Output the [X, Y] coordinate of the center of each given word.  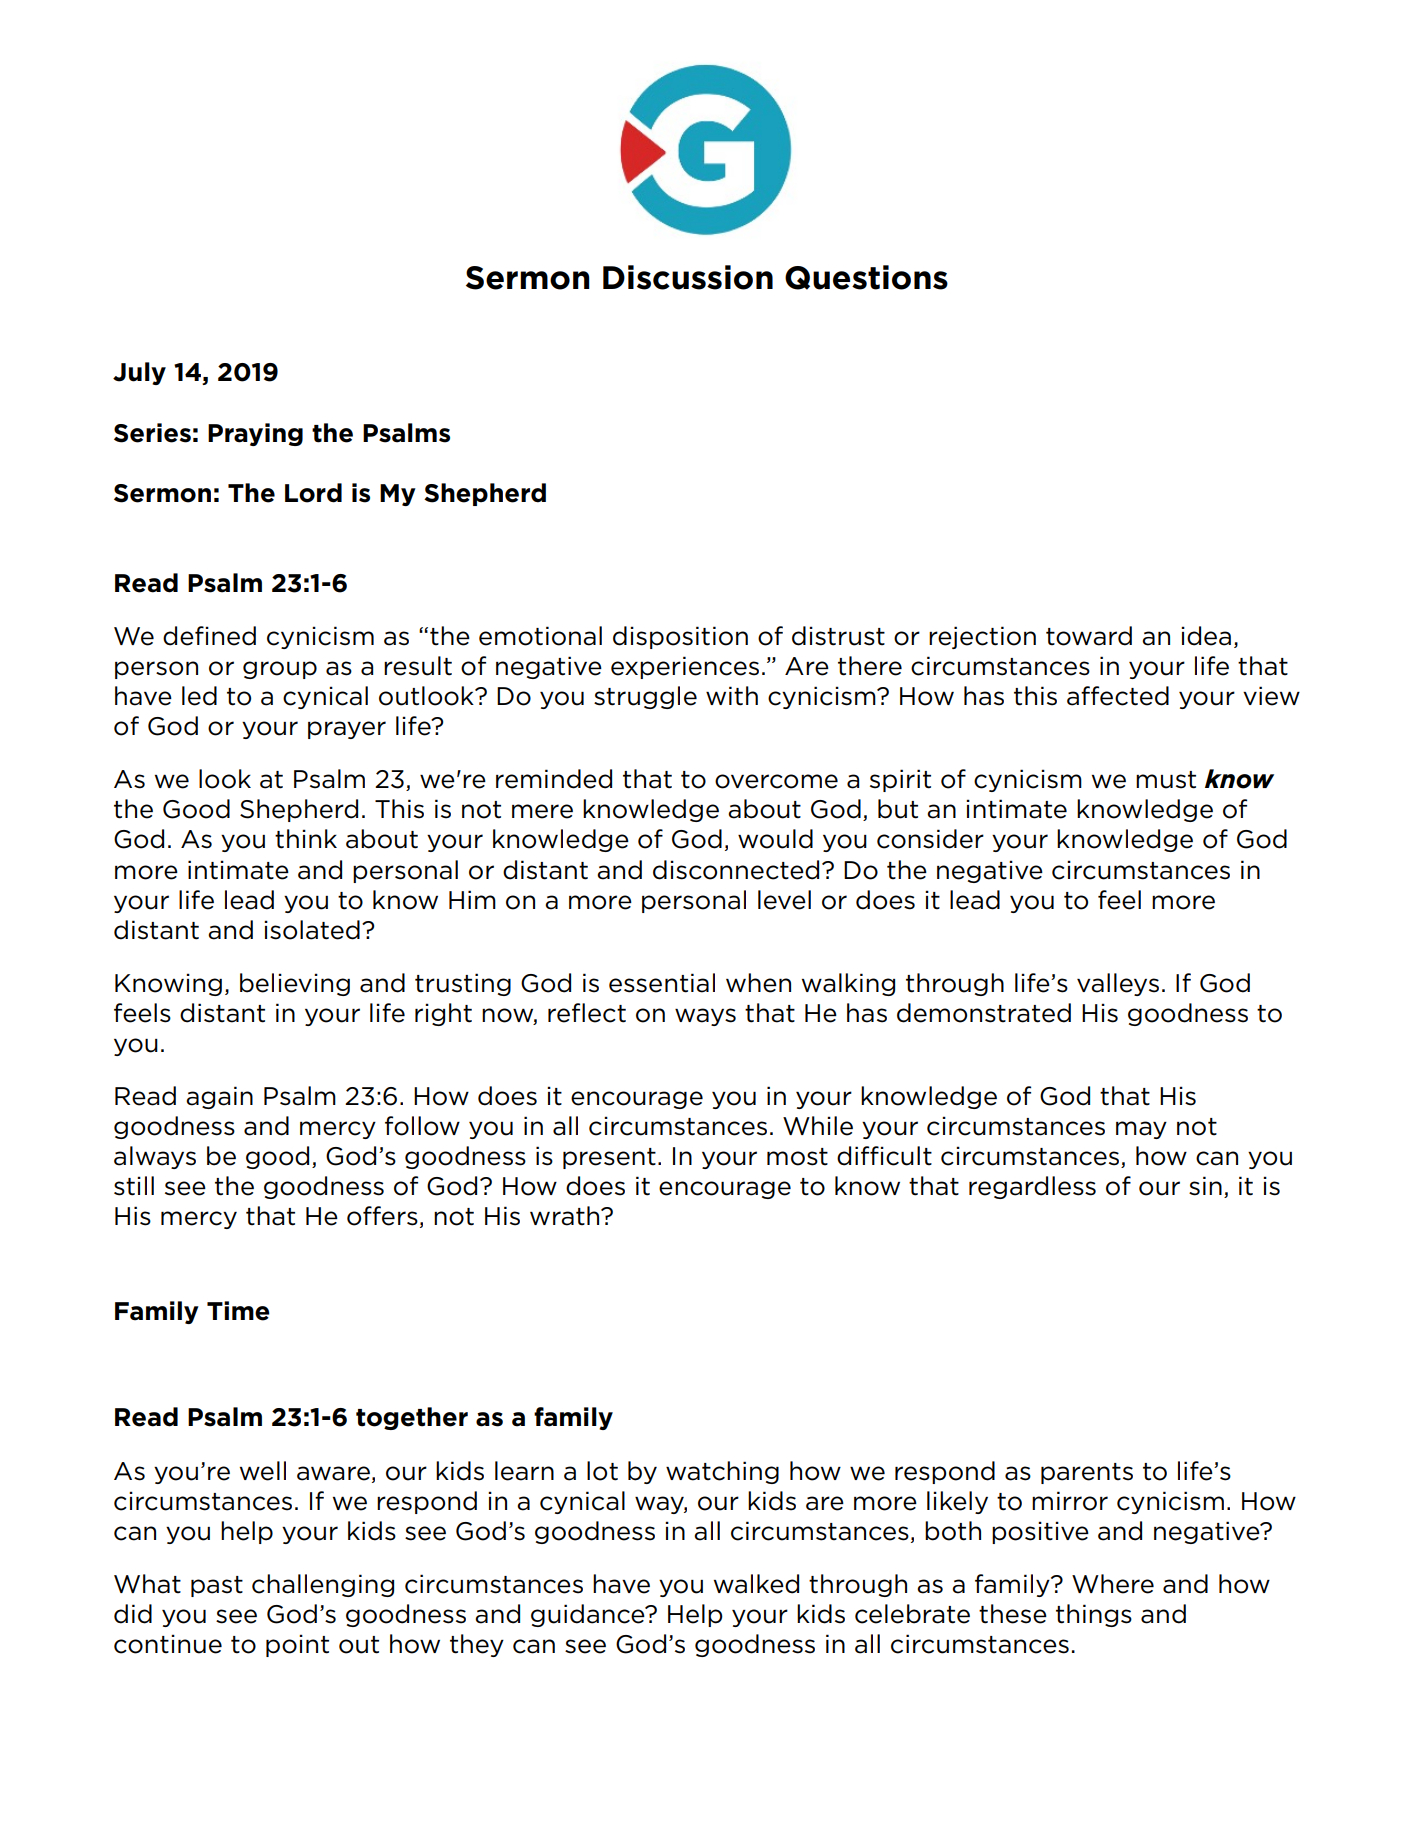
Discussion [688, 277]
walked [756, 1584]
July [139, 373]
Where [1113, 1584]
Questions [866, 277]
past [217, 1586]
